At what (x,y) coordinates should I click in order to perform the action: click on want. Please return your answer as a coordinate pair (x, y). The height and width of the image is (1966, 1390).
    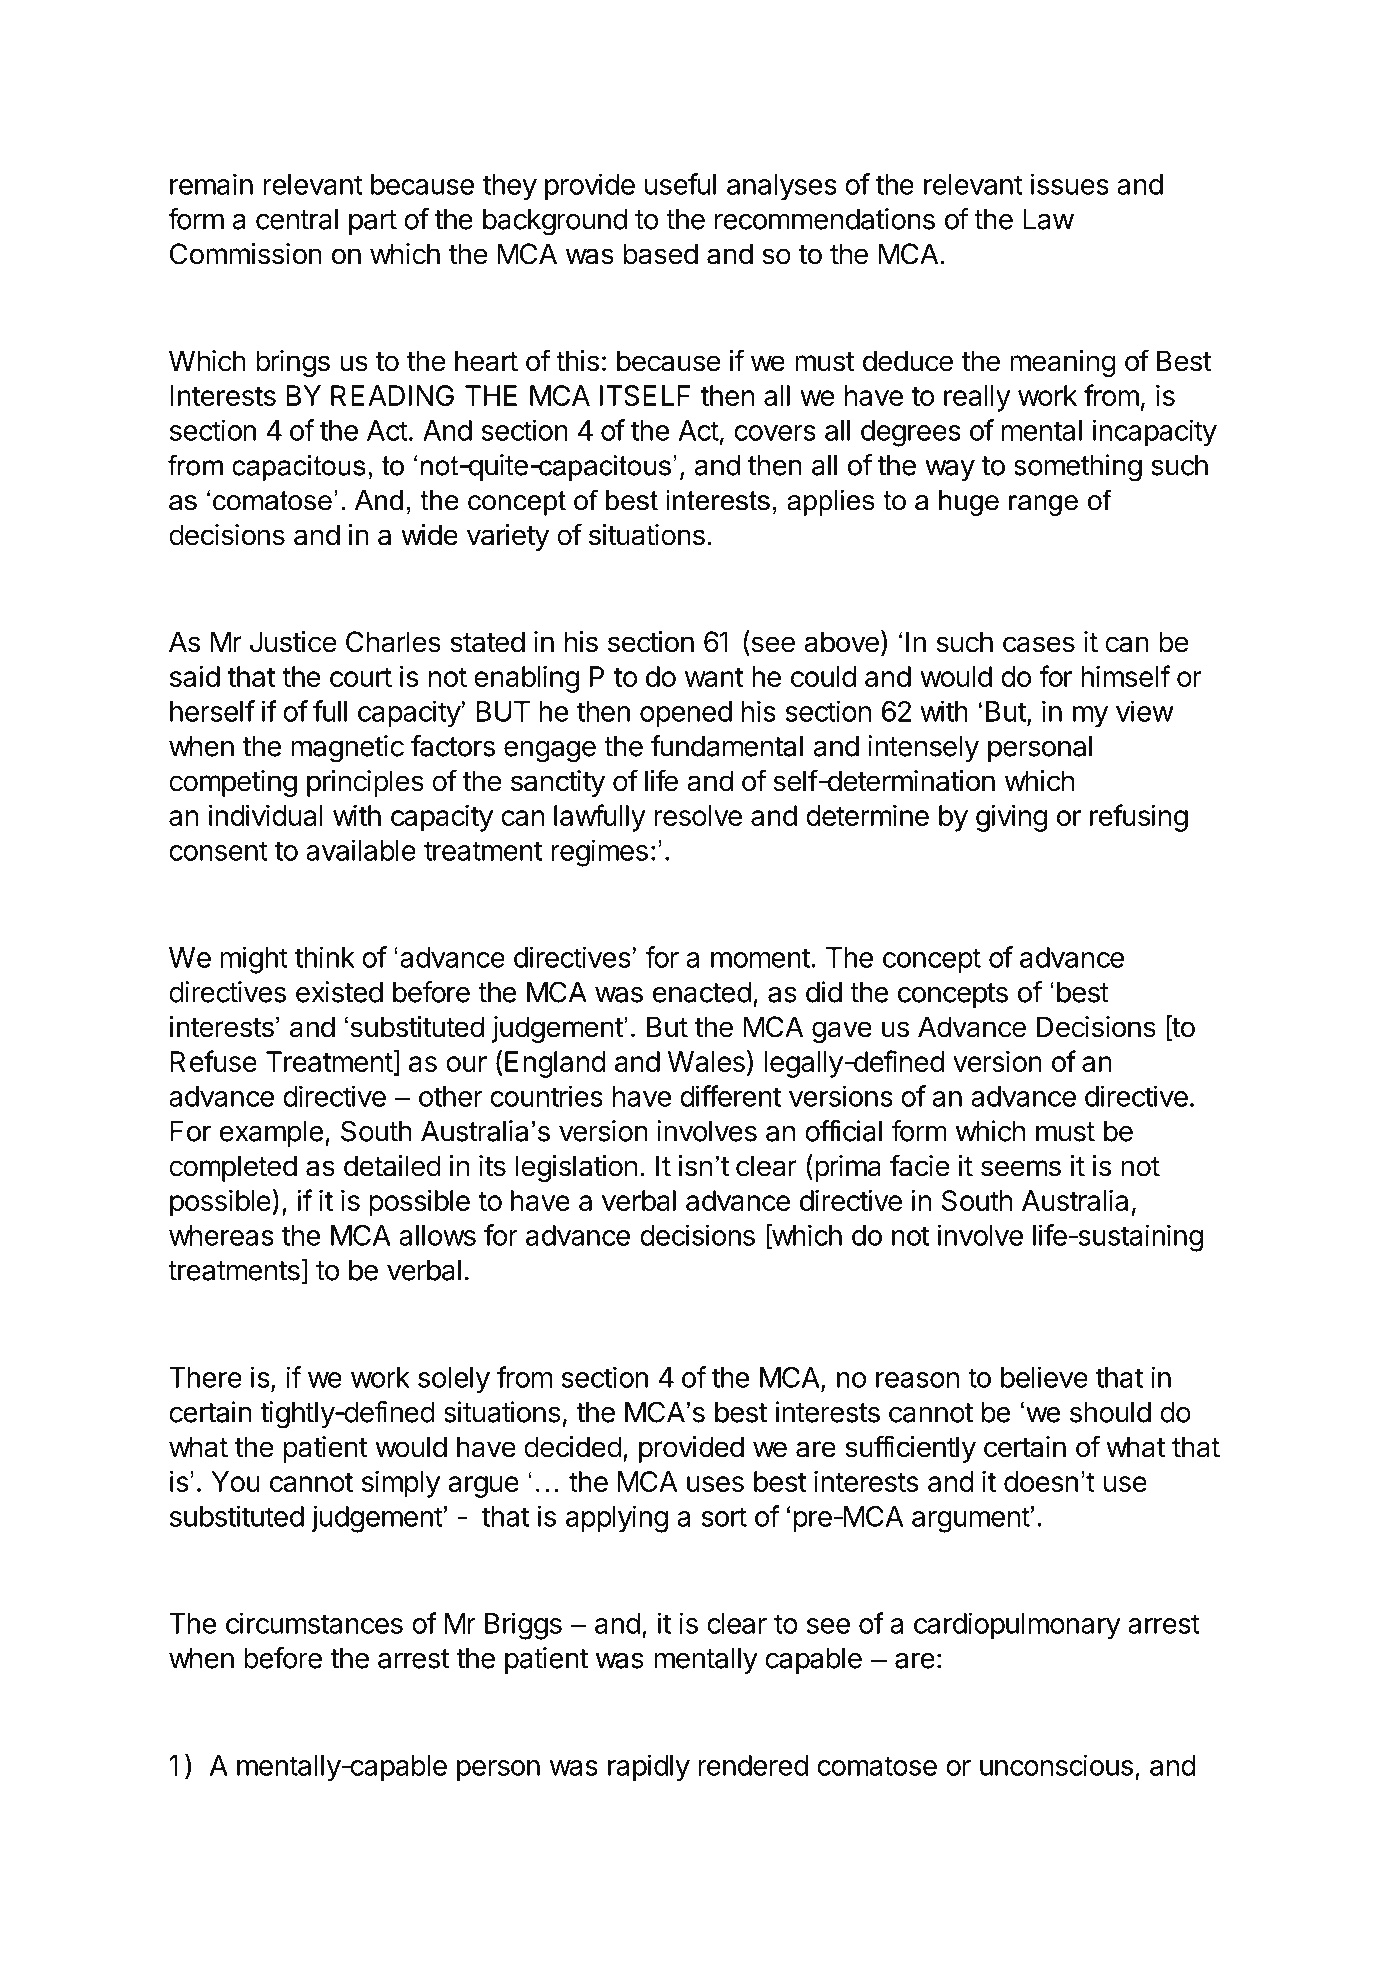
    Looking at the image, I should click on (714, 677).
